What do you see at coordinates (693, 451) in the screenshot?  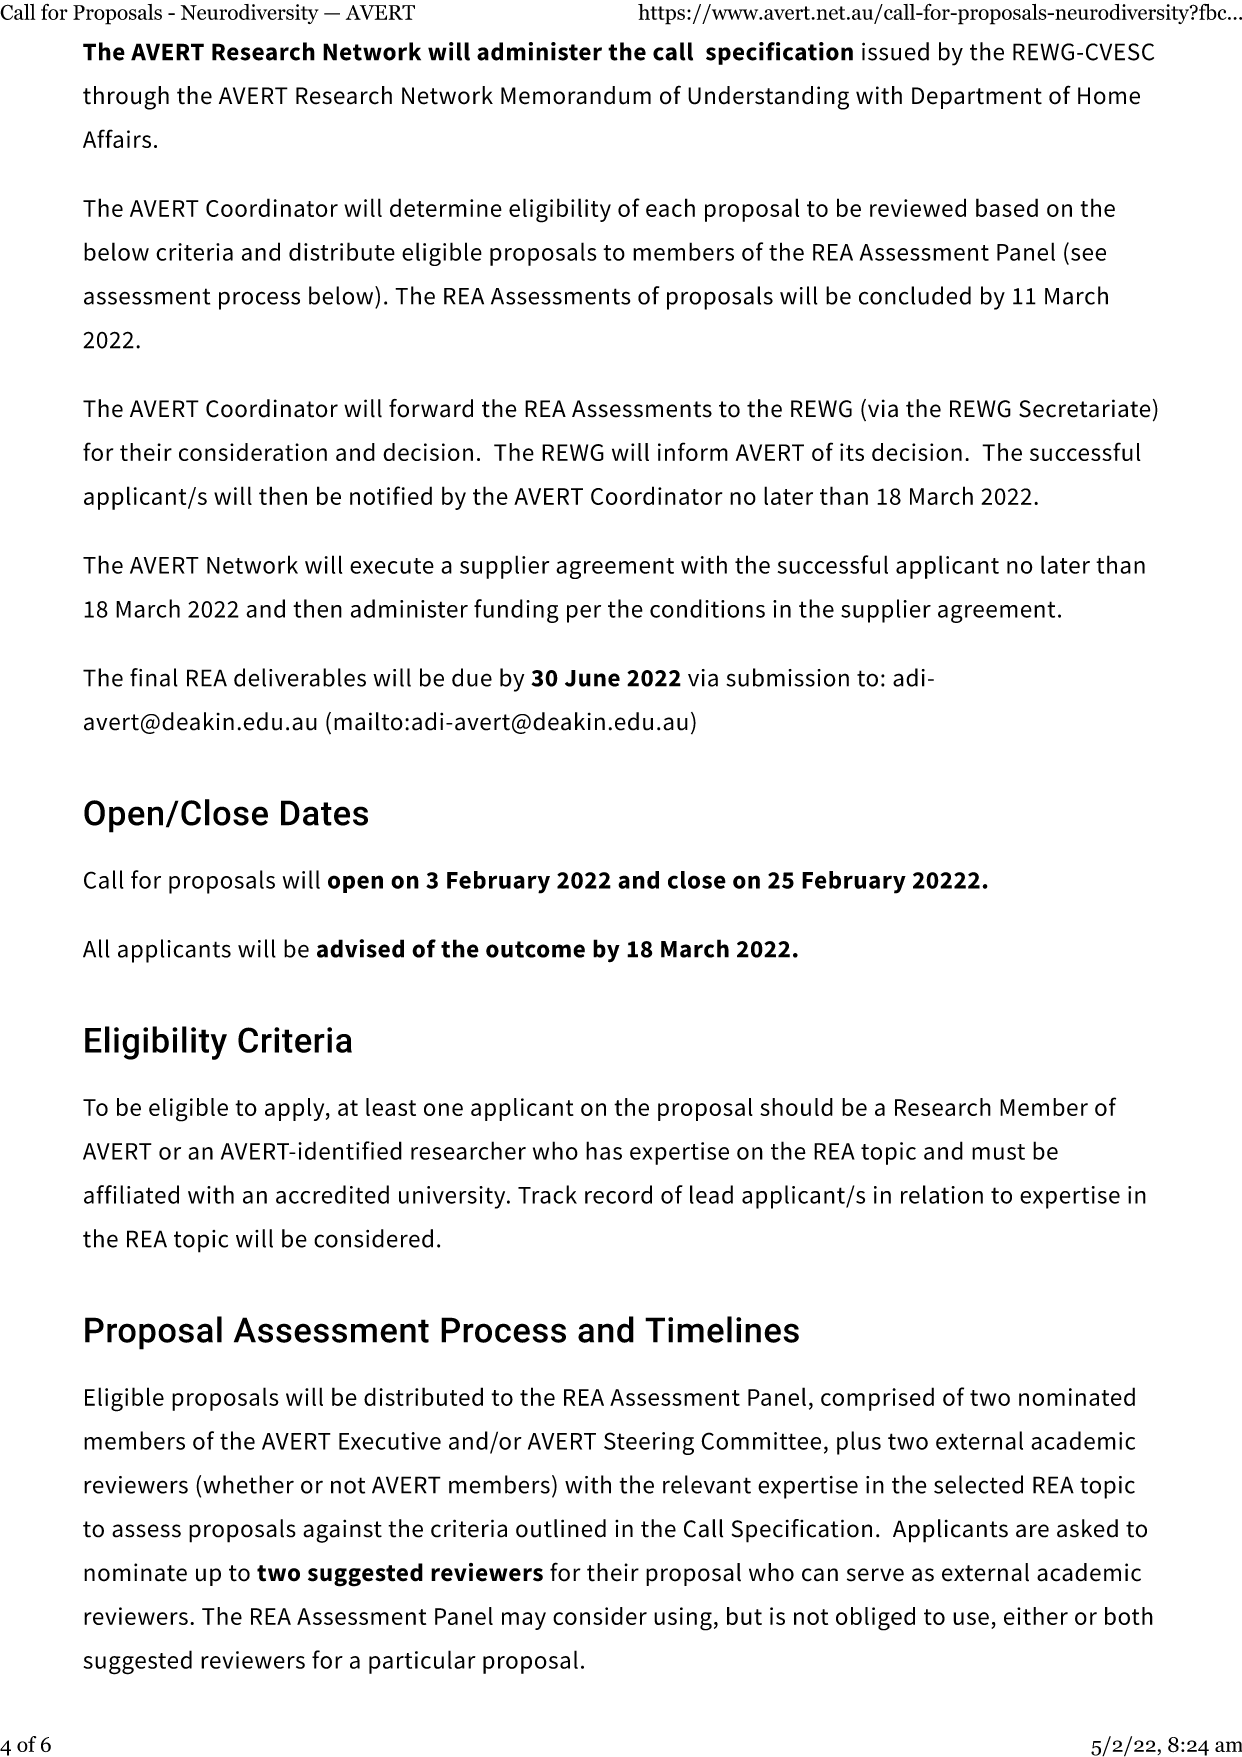 I see `inform` at bounding box center [693, 451].
